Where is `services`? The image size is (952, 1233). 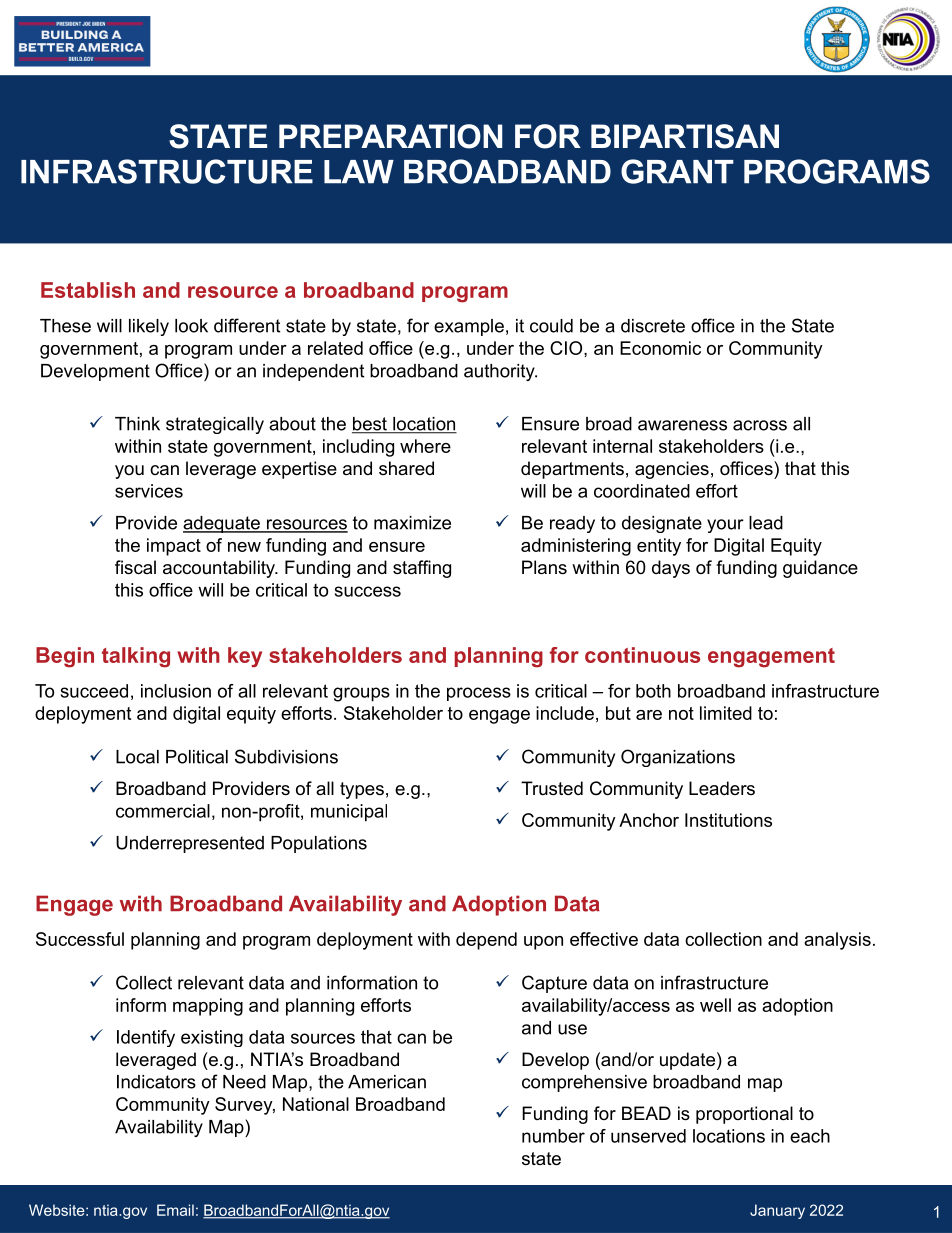 services is located at coordinates (149, 491).
